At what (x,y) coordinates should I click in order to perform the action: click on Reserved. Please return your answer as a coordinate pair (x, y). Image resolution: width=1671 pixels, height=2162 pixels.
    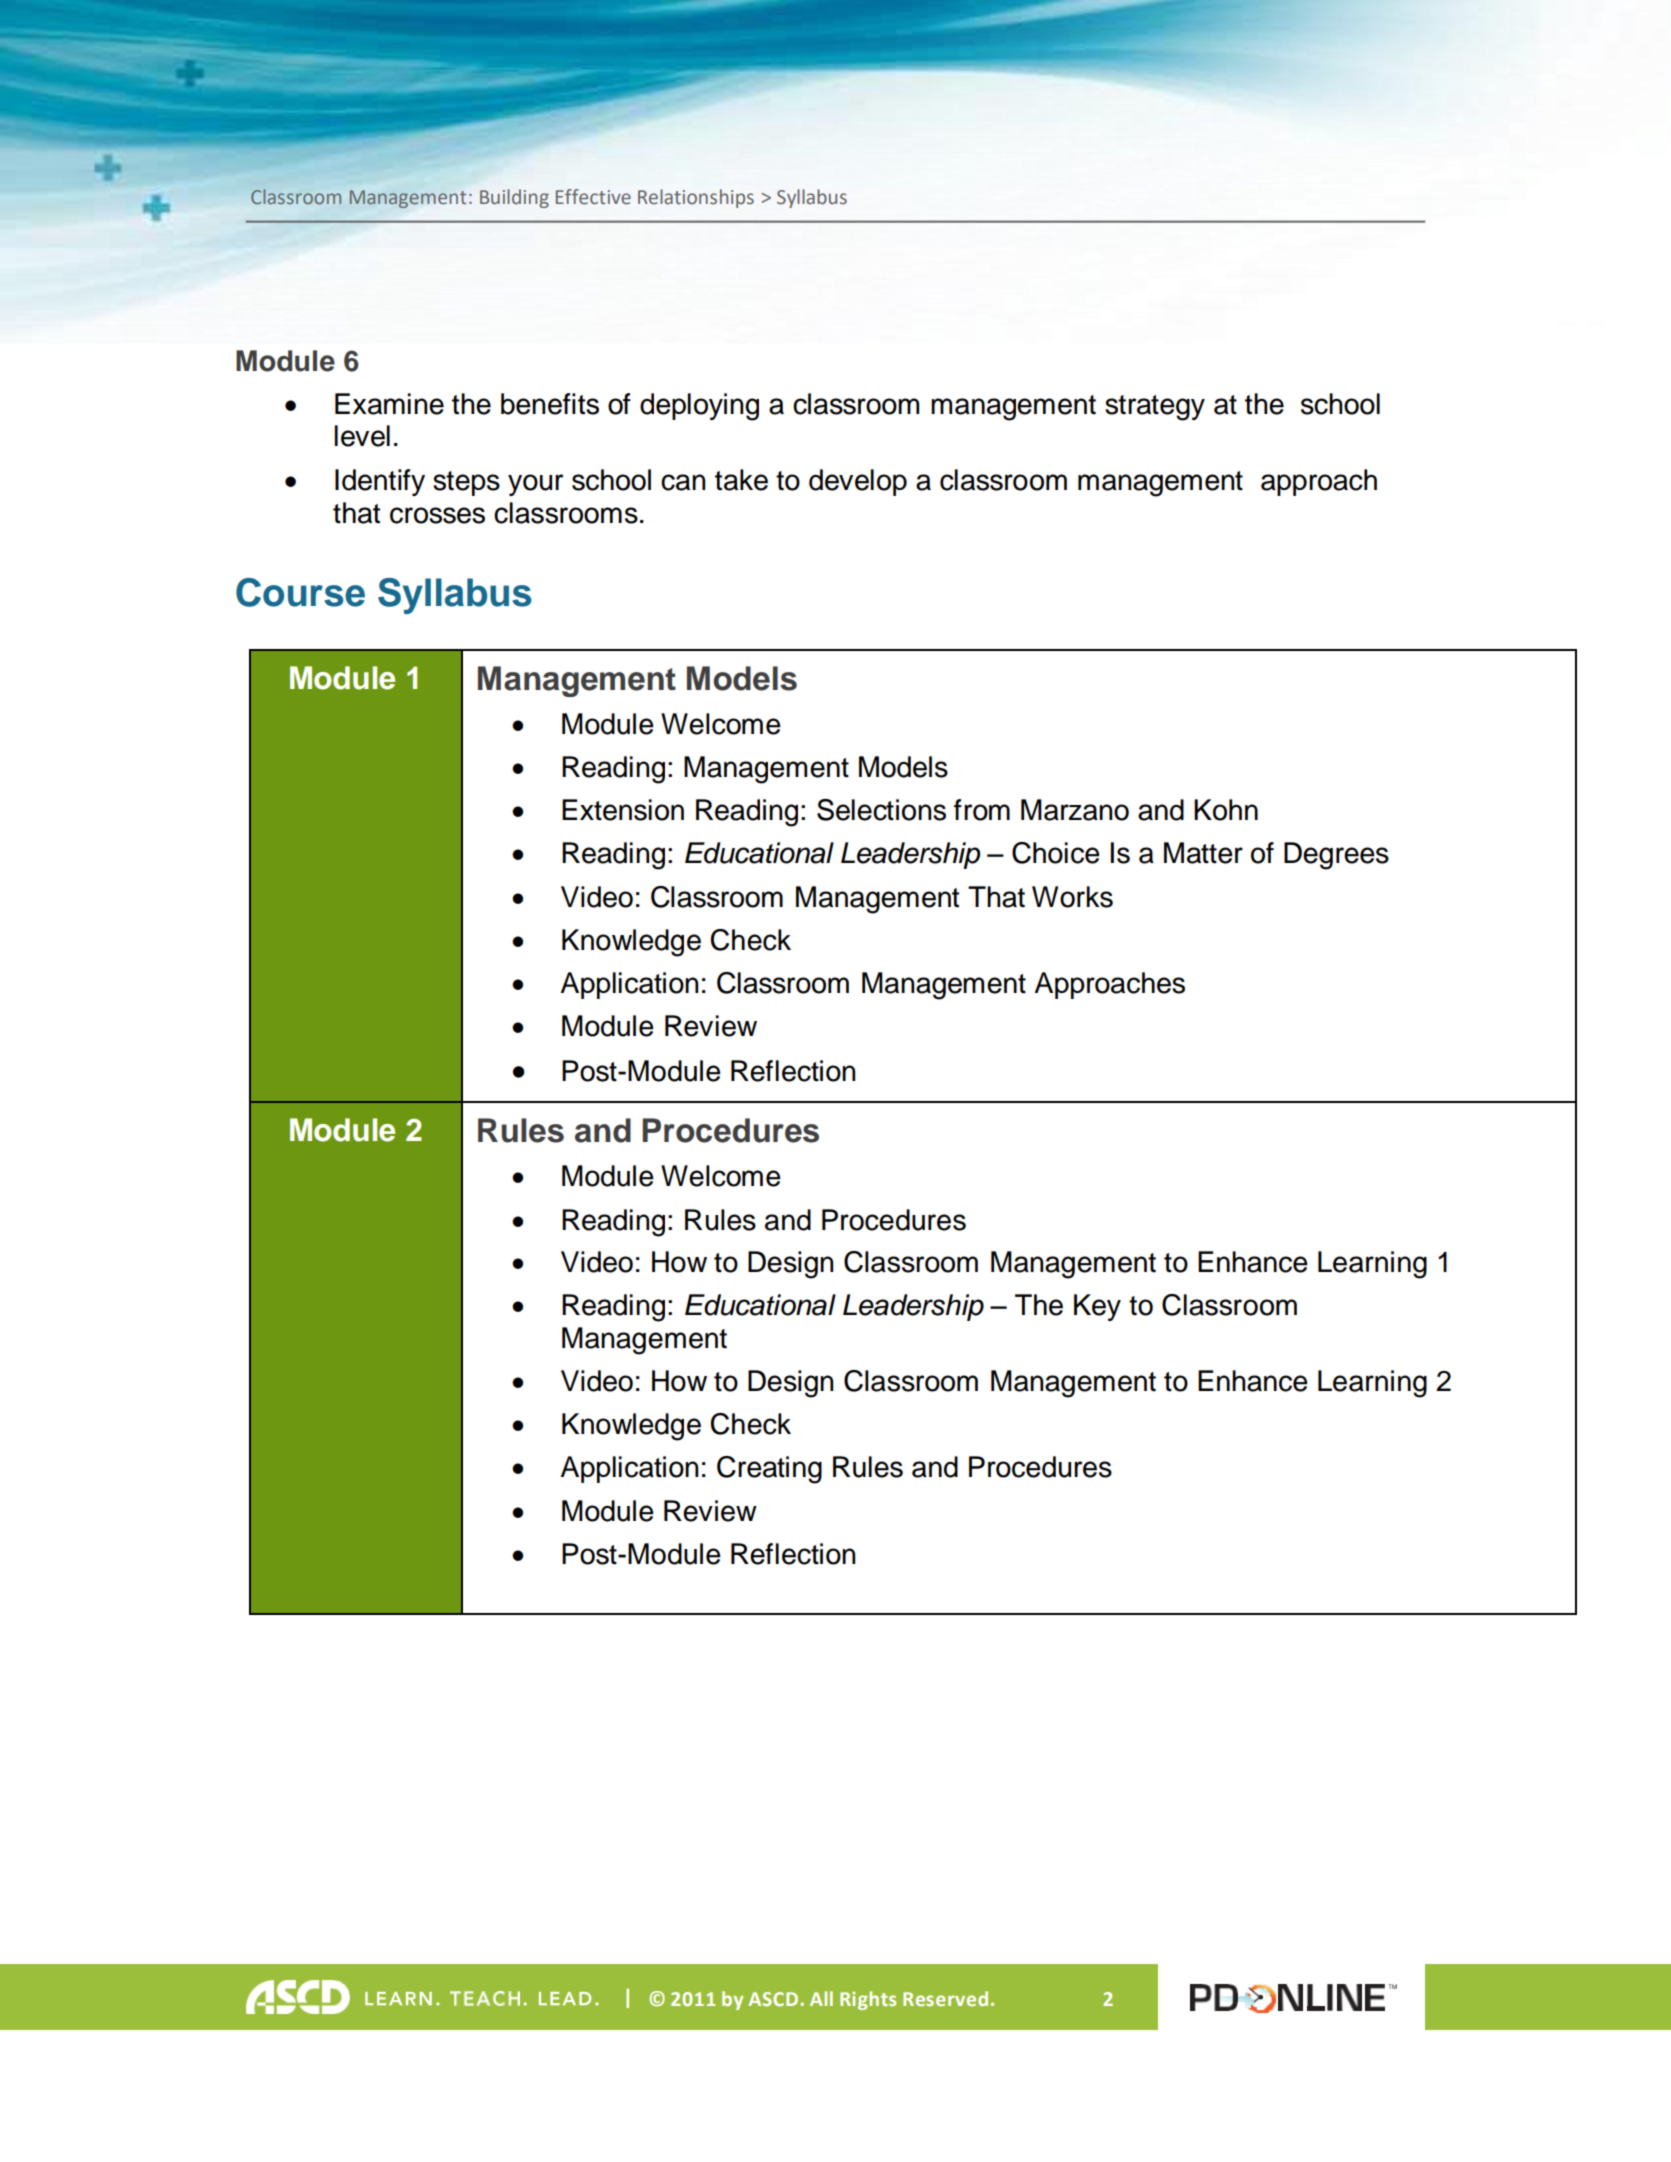
    Looking at the image, I should click on (945, 1998).
